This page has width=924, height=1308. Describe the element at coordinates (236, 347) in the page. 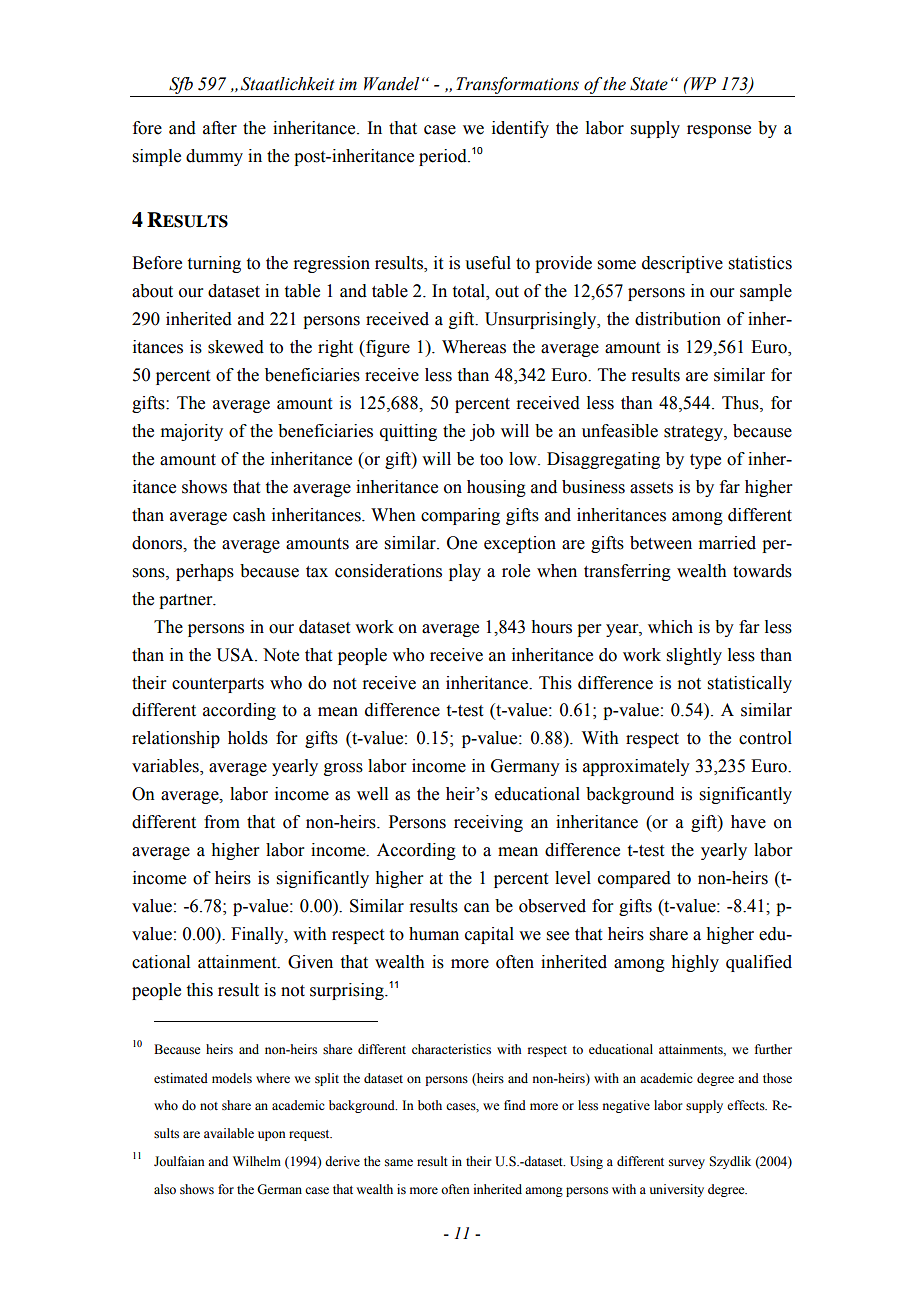

I see `skewed` at that location.
